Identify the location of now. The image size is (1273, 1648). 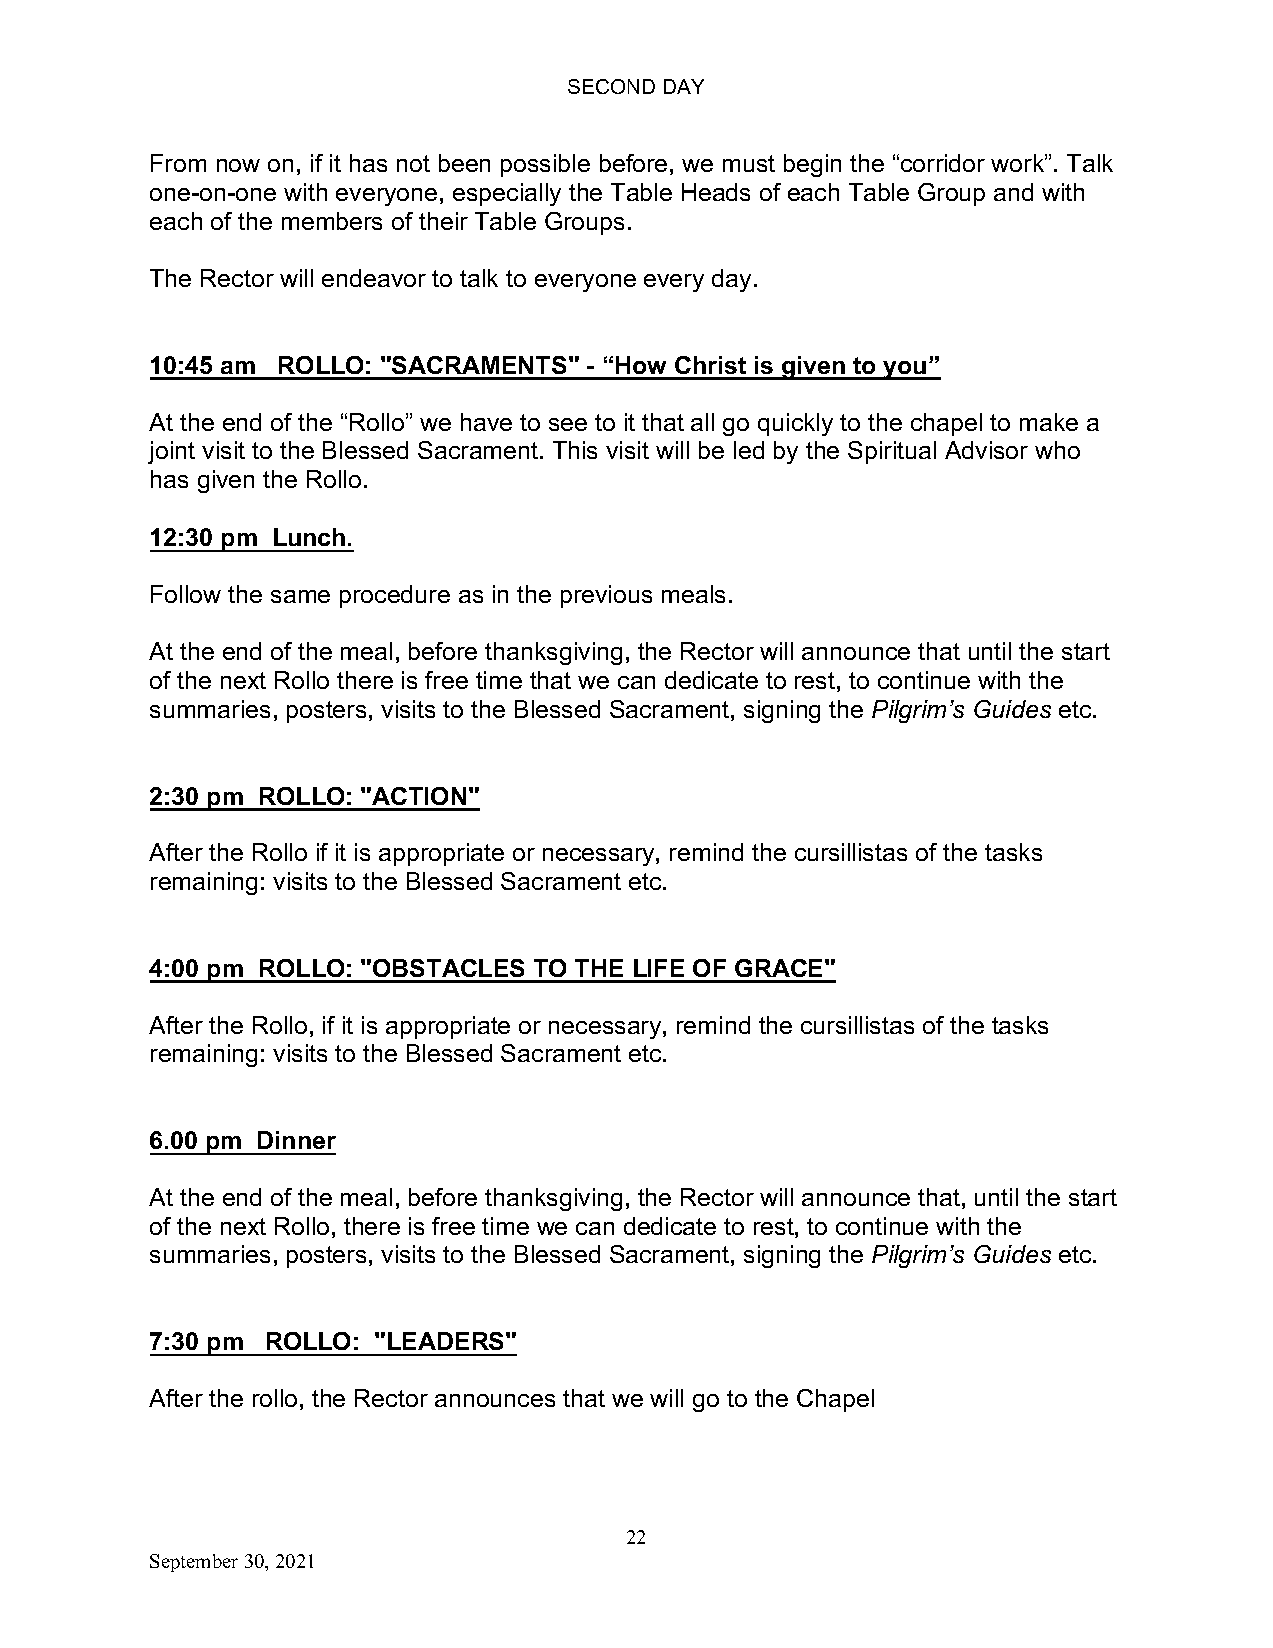
(238, 165).
